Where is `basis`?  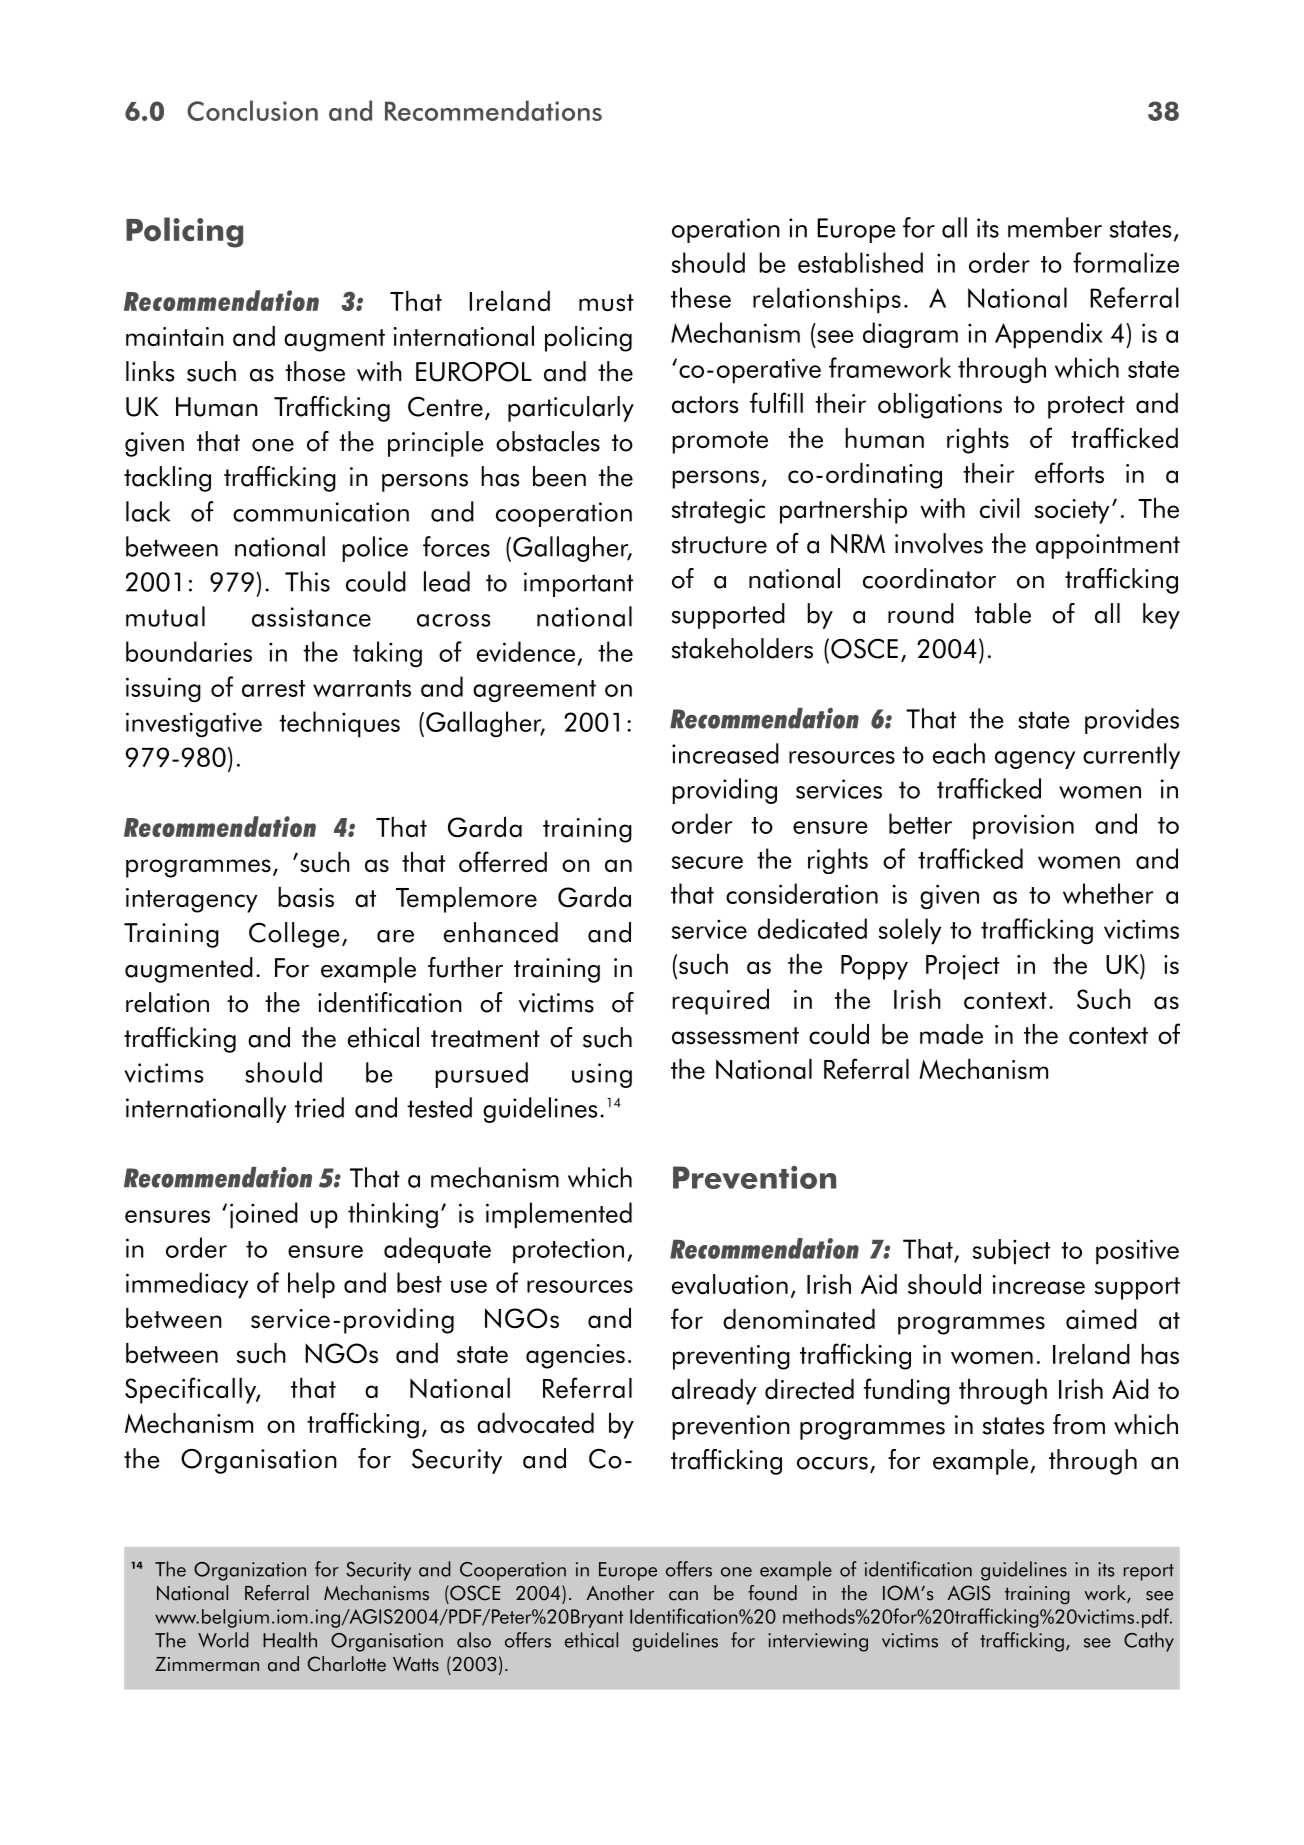
basis is located at coordinates (306, 897).
